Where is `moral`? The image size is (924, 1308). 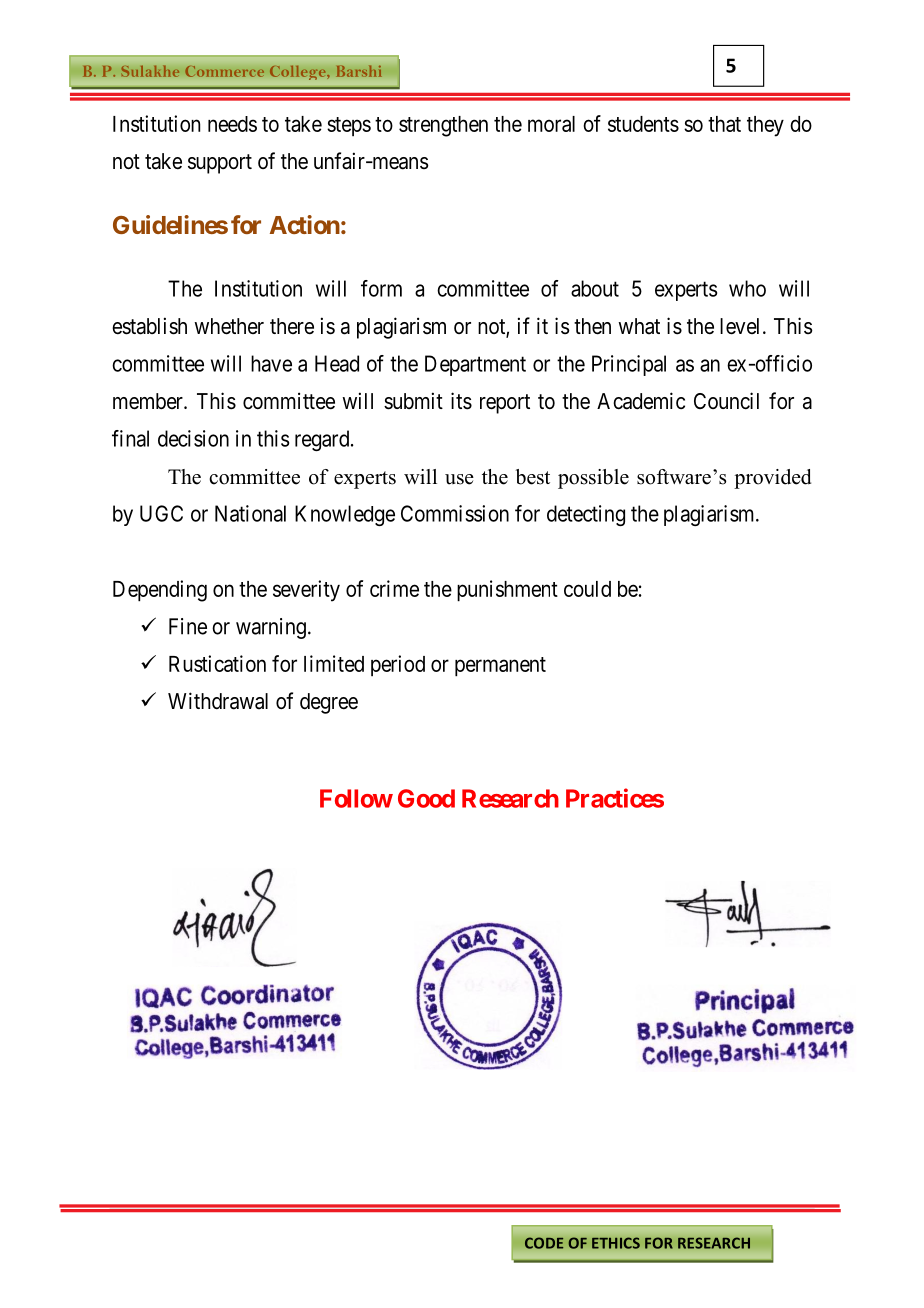 moral is located at coordinates (551, 124).
